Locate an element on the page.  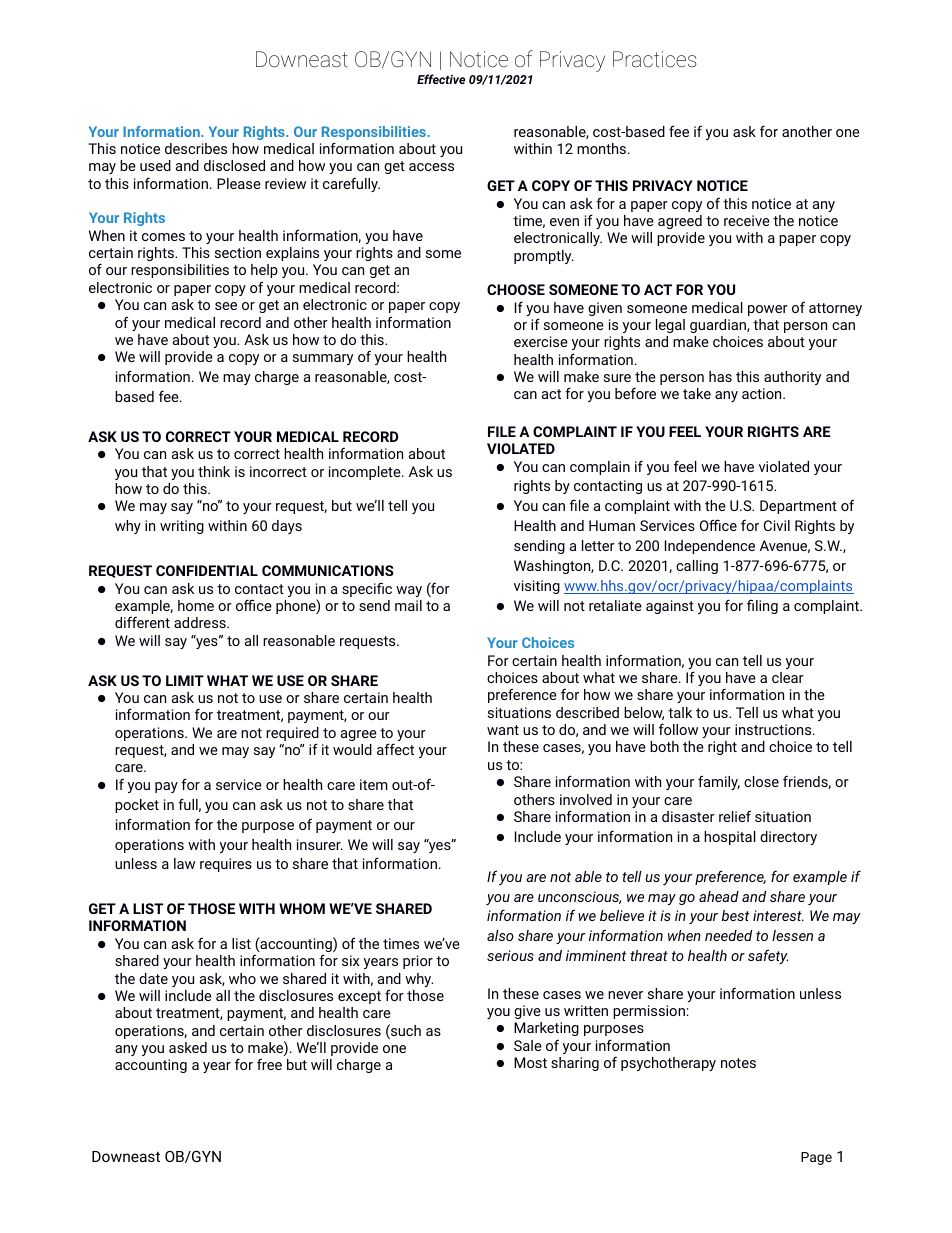
Practices is located at coordinates (655, 59).
